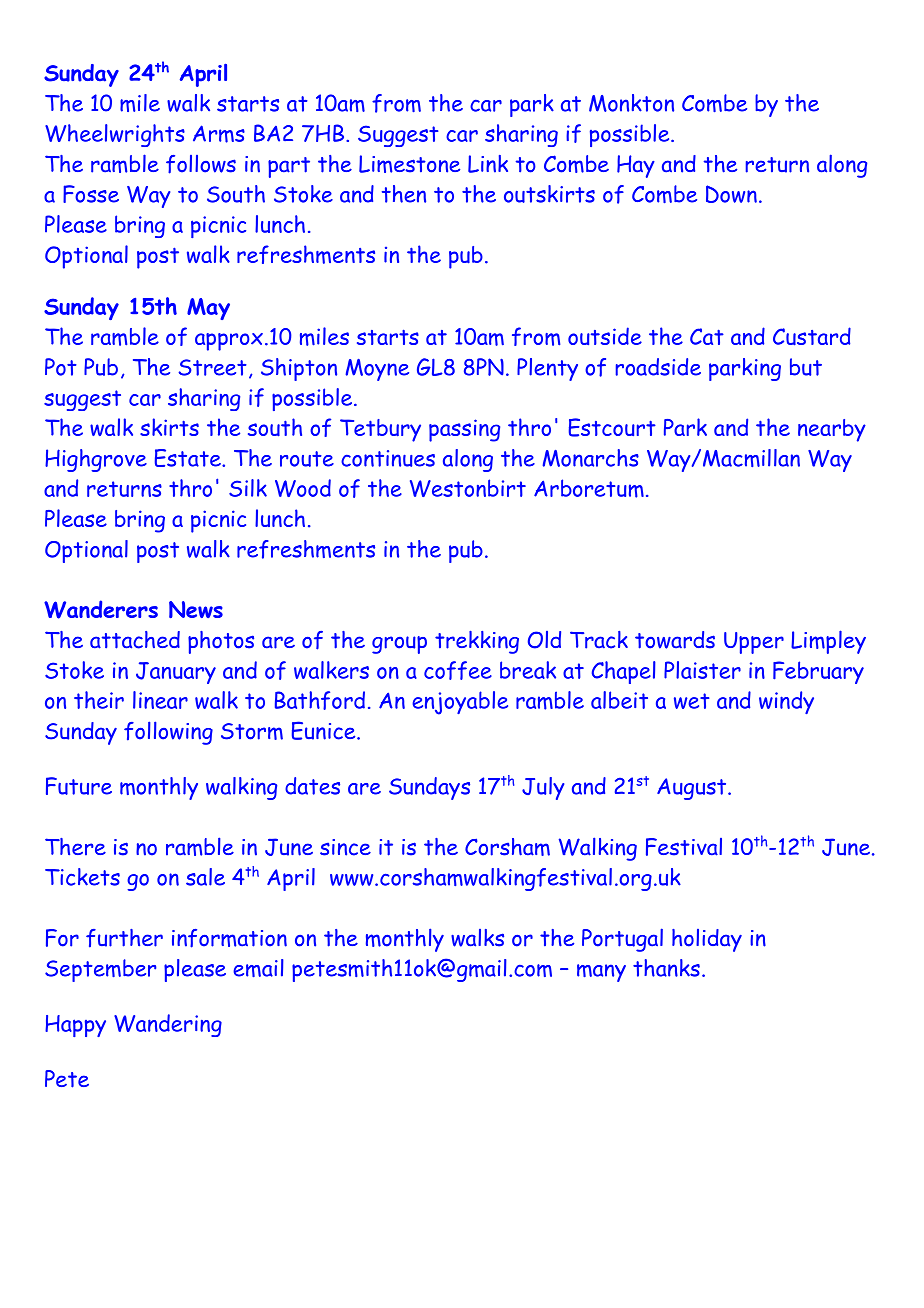 The height and width of the screenshot is (1308, 924). Describe the element at coordinates (488, 164) in the screenshot. I see `Link` at that location.
